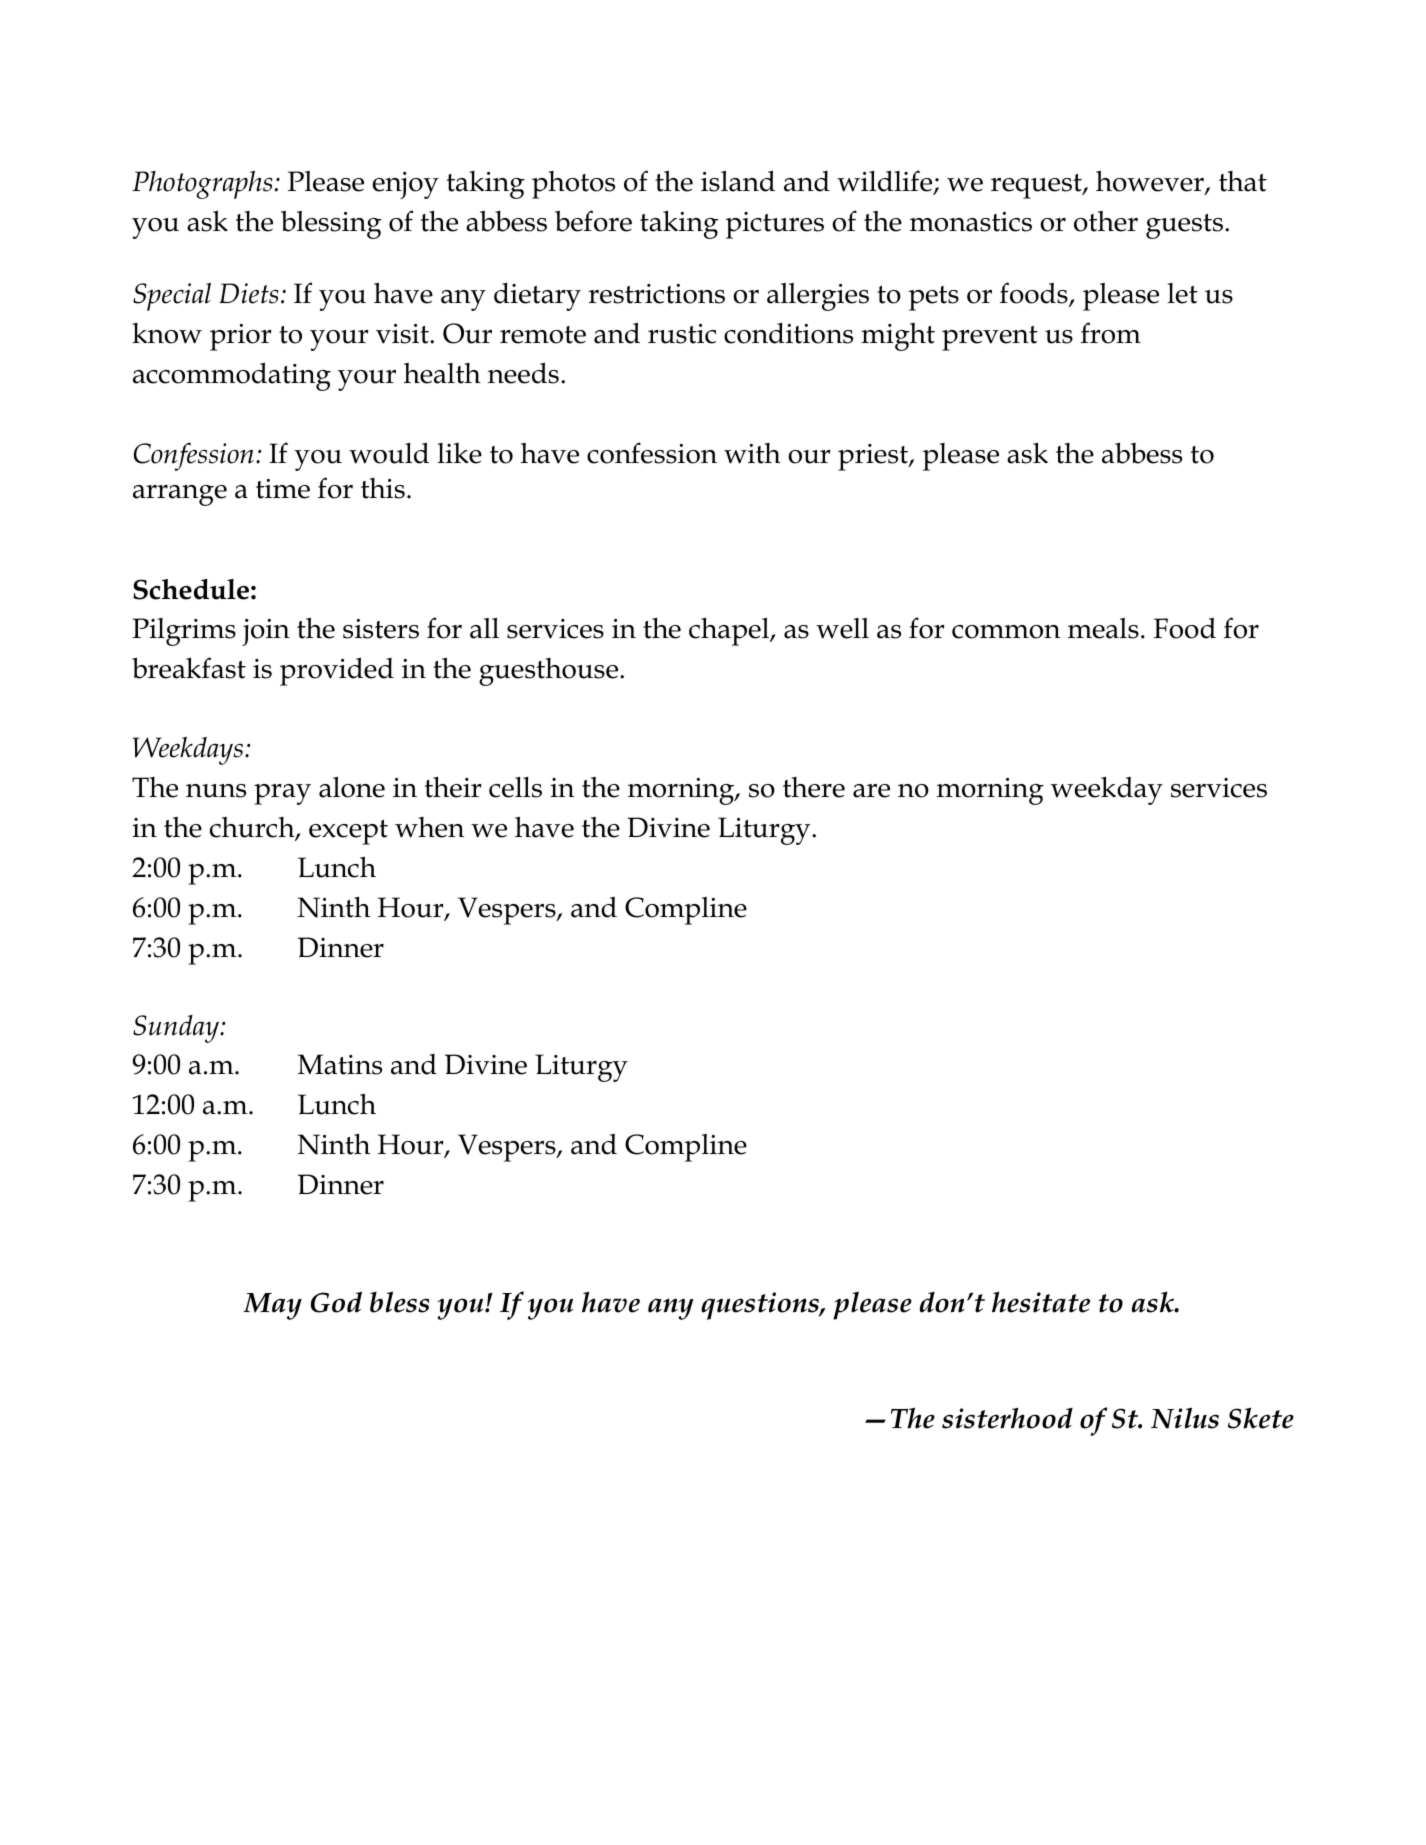 The height and width of the screenshot is (1845, 1426). What do you see at coordinates (202, 185) in the screenshot?
I see `Photographs` at bounding box center [202, 185].
